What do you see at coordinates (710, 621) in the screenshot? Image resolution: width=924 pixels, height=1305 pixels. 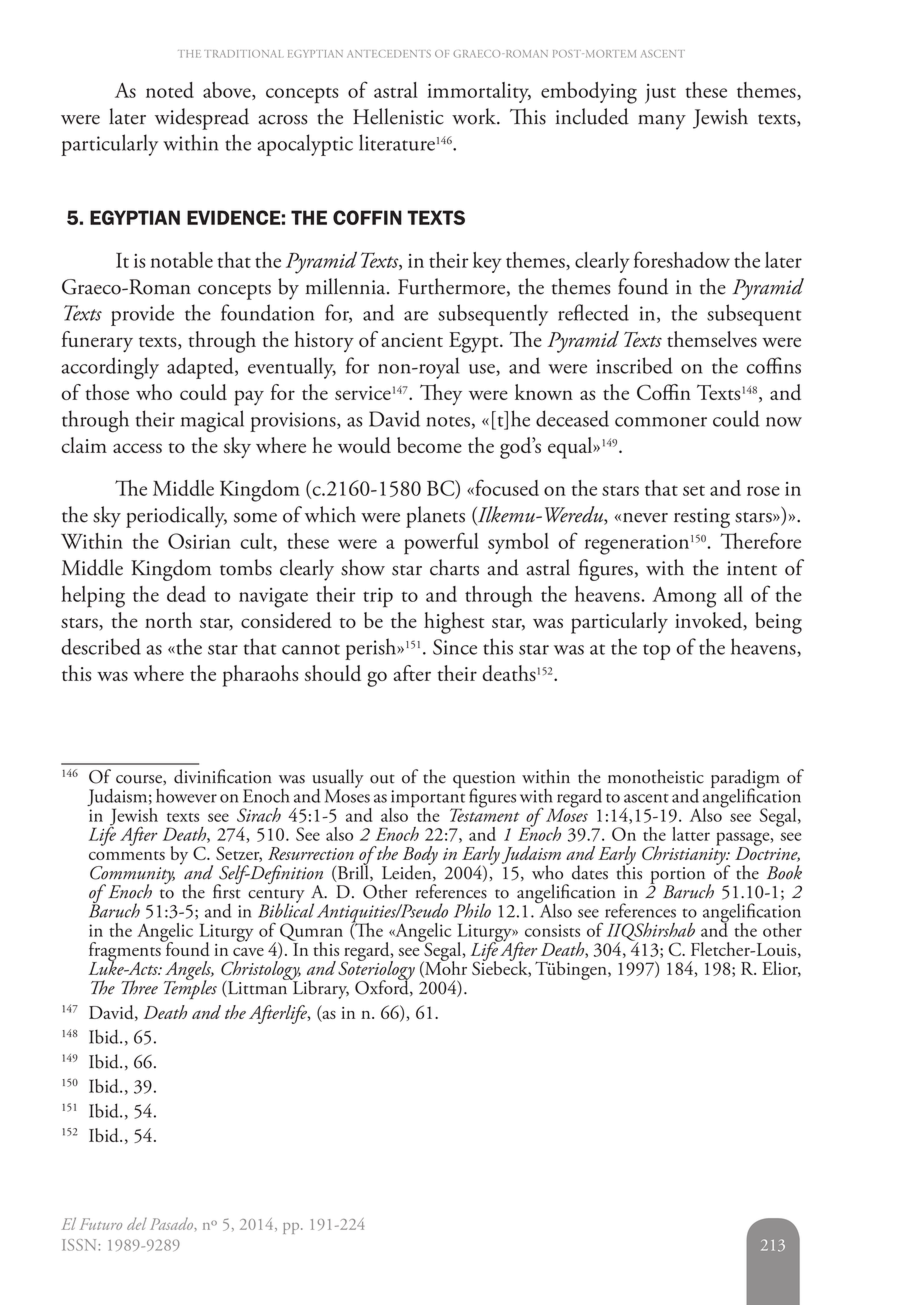 I see `invoked` at bounding box center [710, 621].
